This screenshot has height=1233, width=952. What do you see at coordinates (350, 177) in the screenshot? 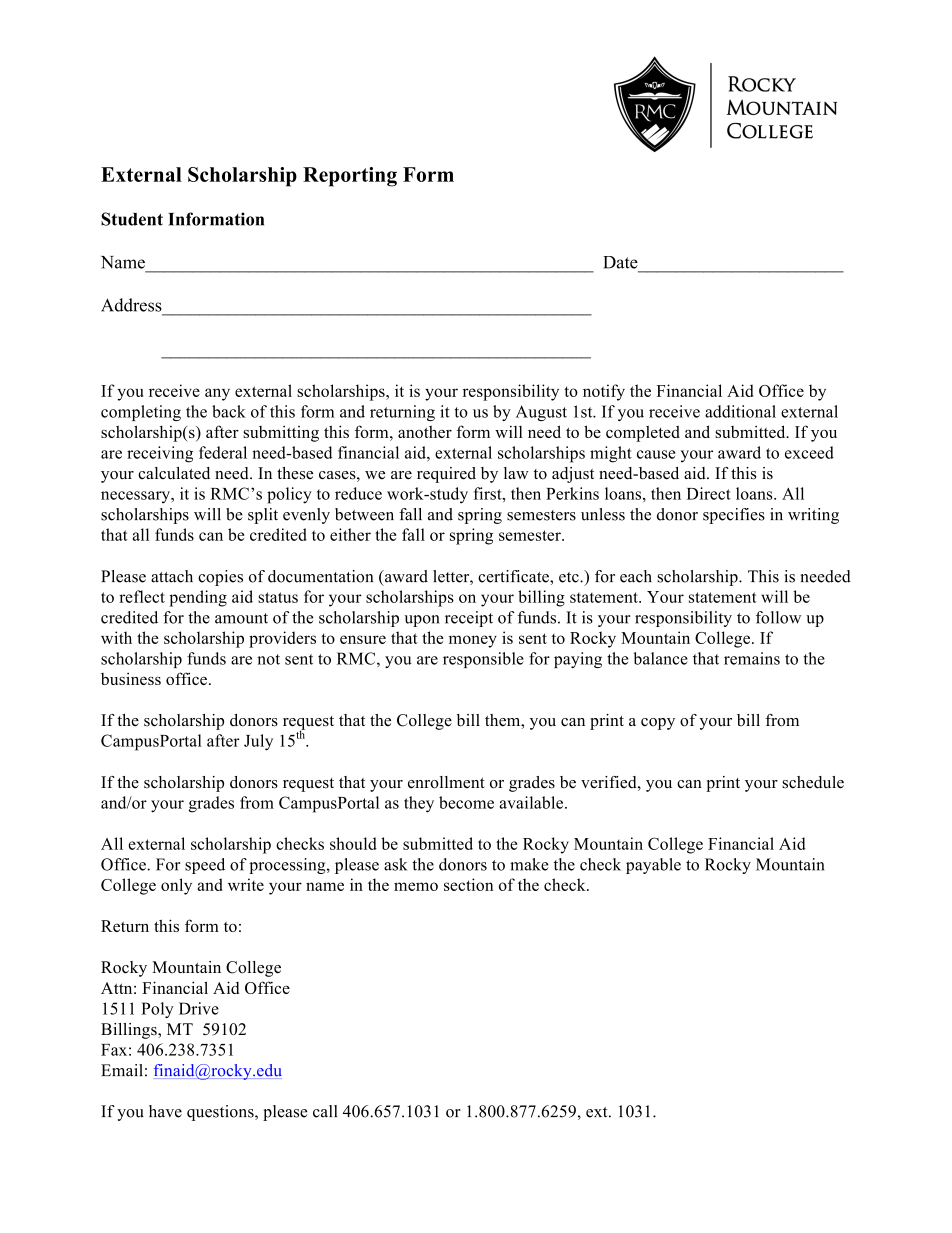
I see `Reporting` at bounding box center [350, 177].
